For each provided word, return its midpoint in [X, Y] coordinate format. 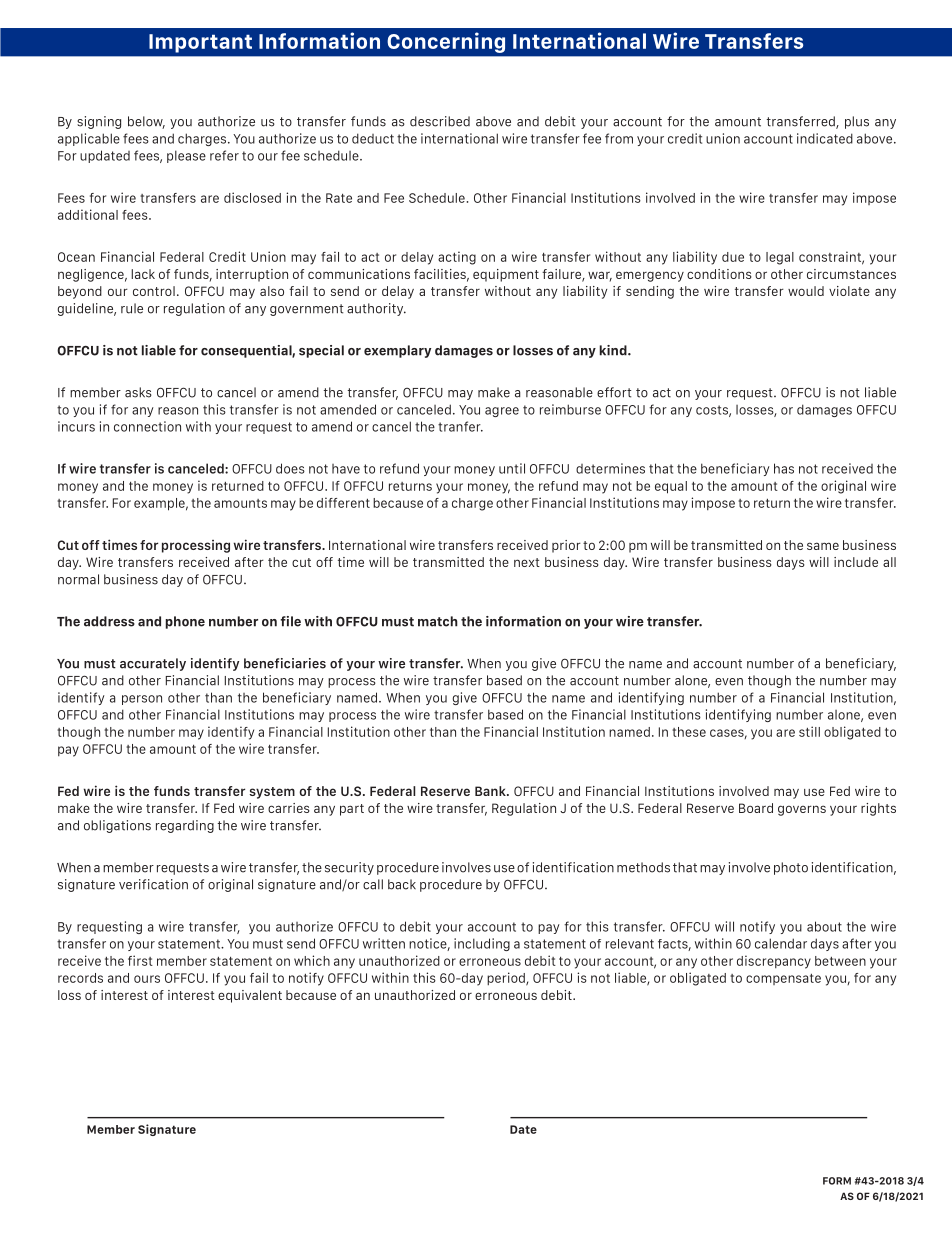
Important [200, 43]
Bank [491, 791]
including [482, 944]
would [806, 291]
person [142, 700]
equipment [506, 275]
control [154, 291]
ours [147, 979]
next [527, 562]
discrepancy [774, 962]
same [823, 546]
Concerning [446, 42]
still [809, 731]
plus [857, 122]
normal [78, 579]
